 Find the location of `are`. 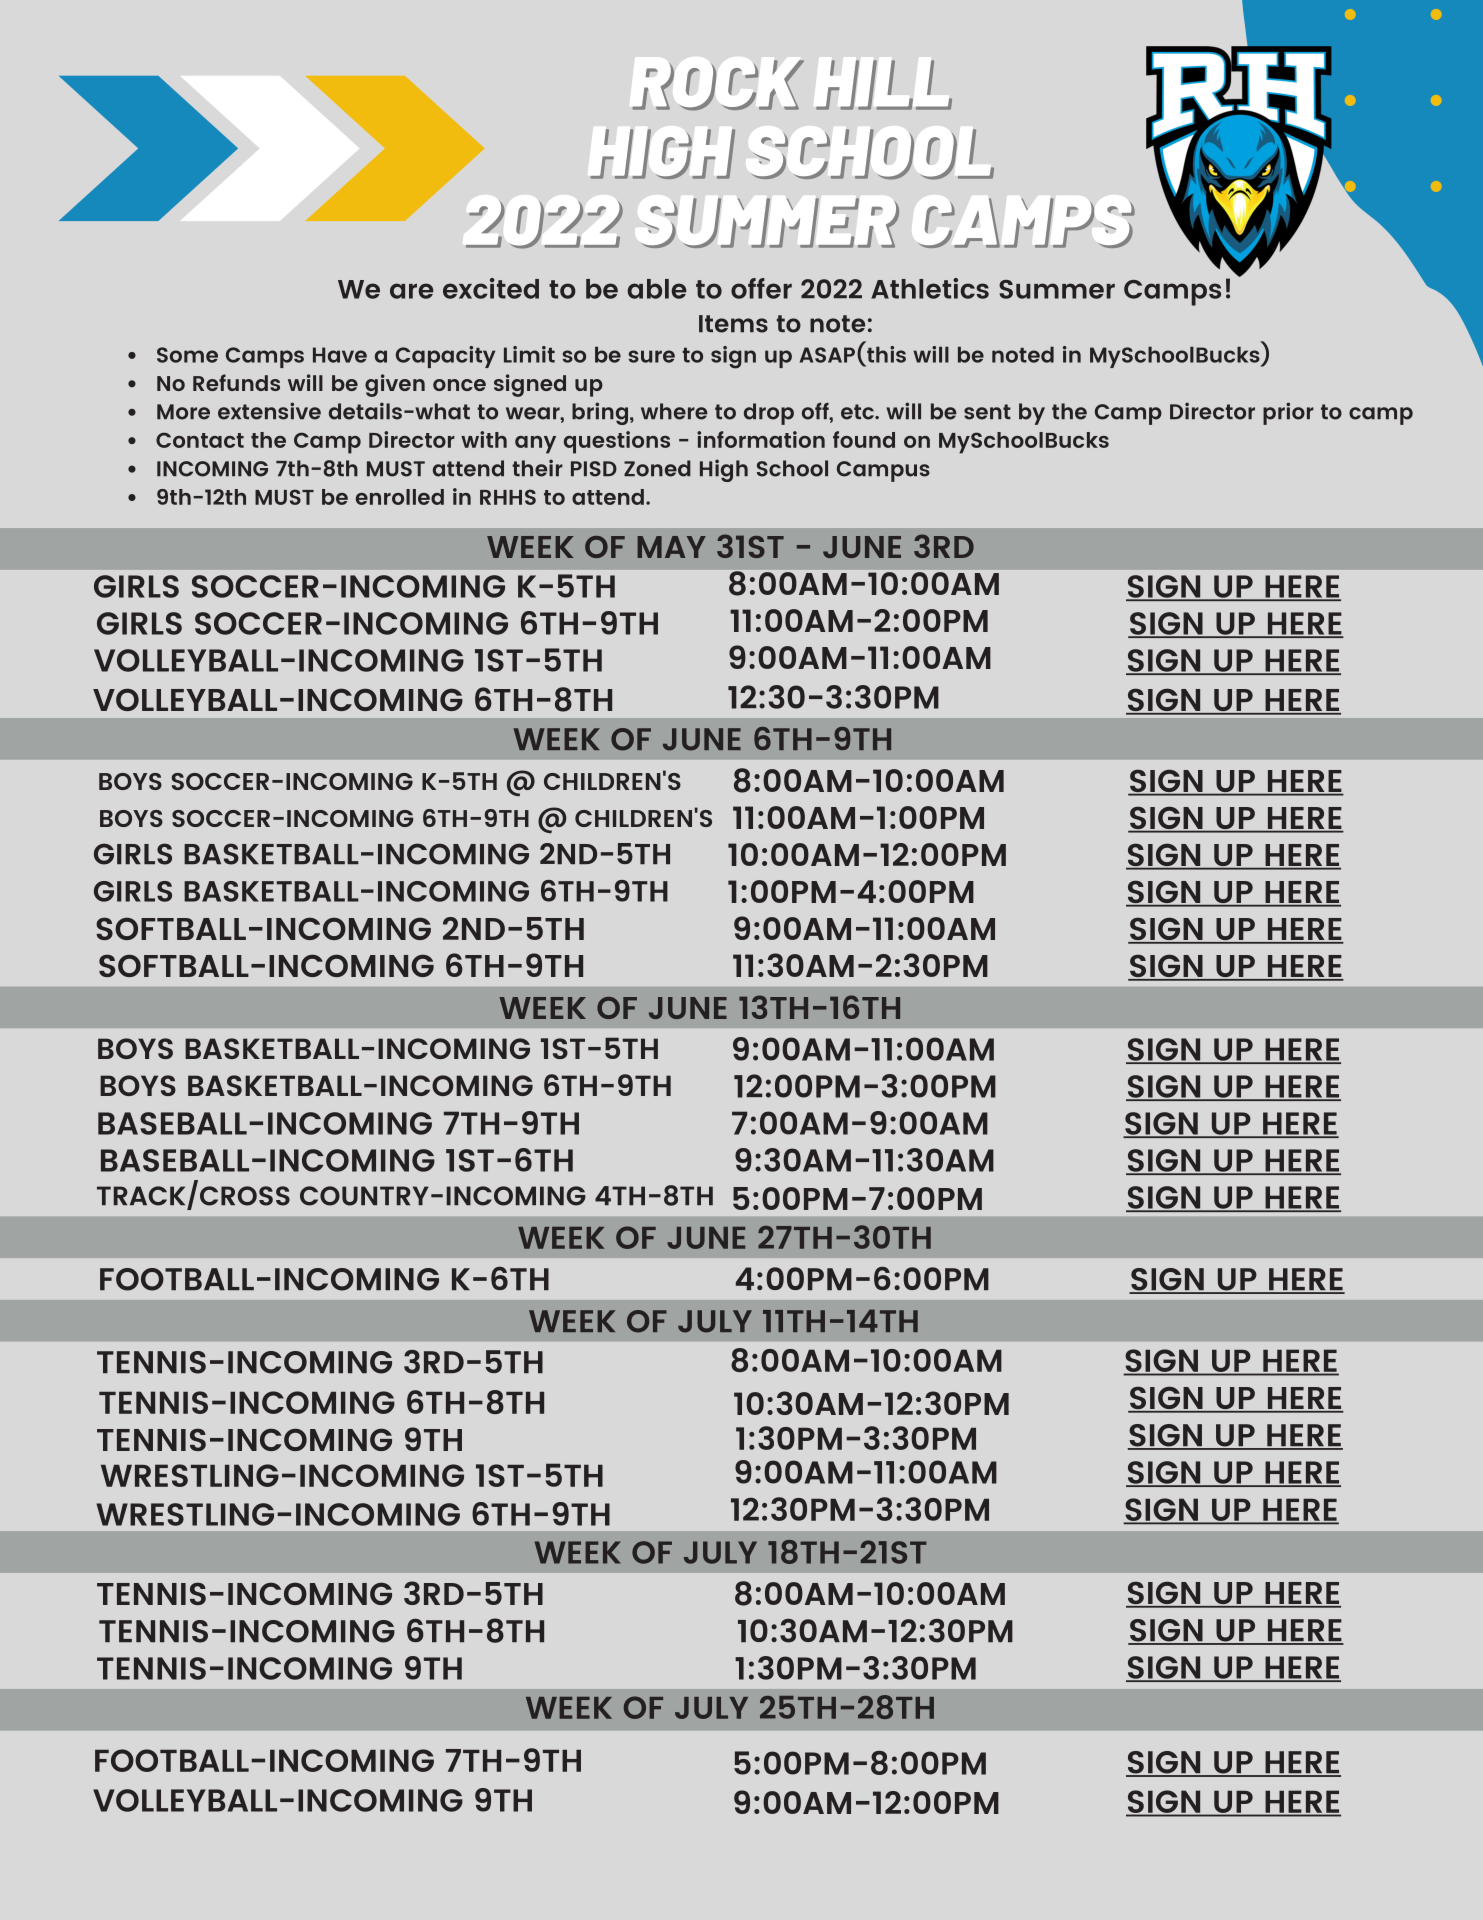

are is located at coordinates (411, 291).
